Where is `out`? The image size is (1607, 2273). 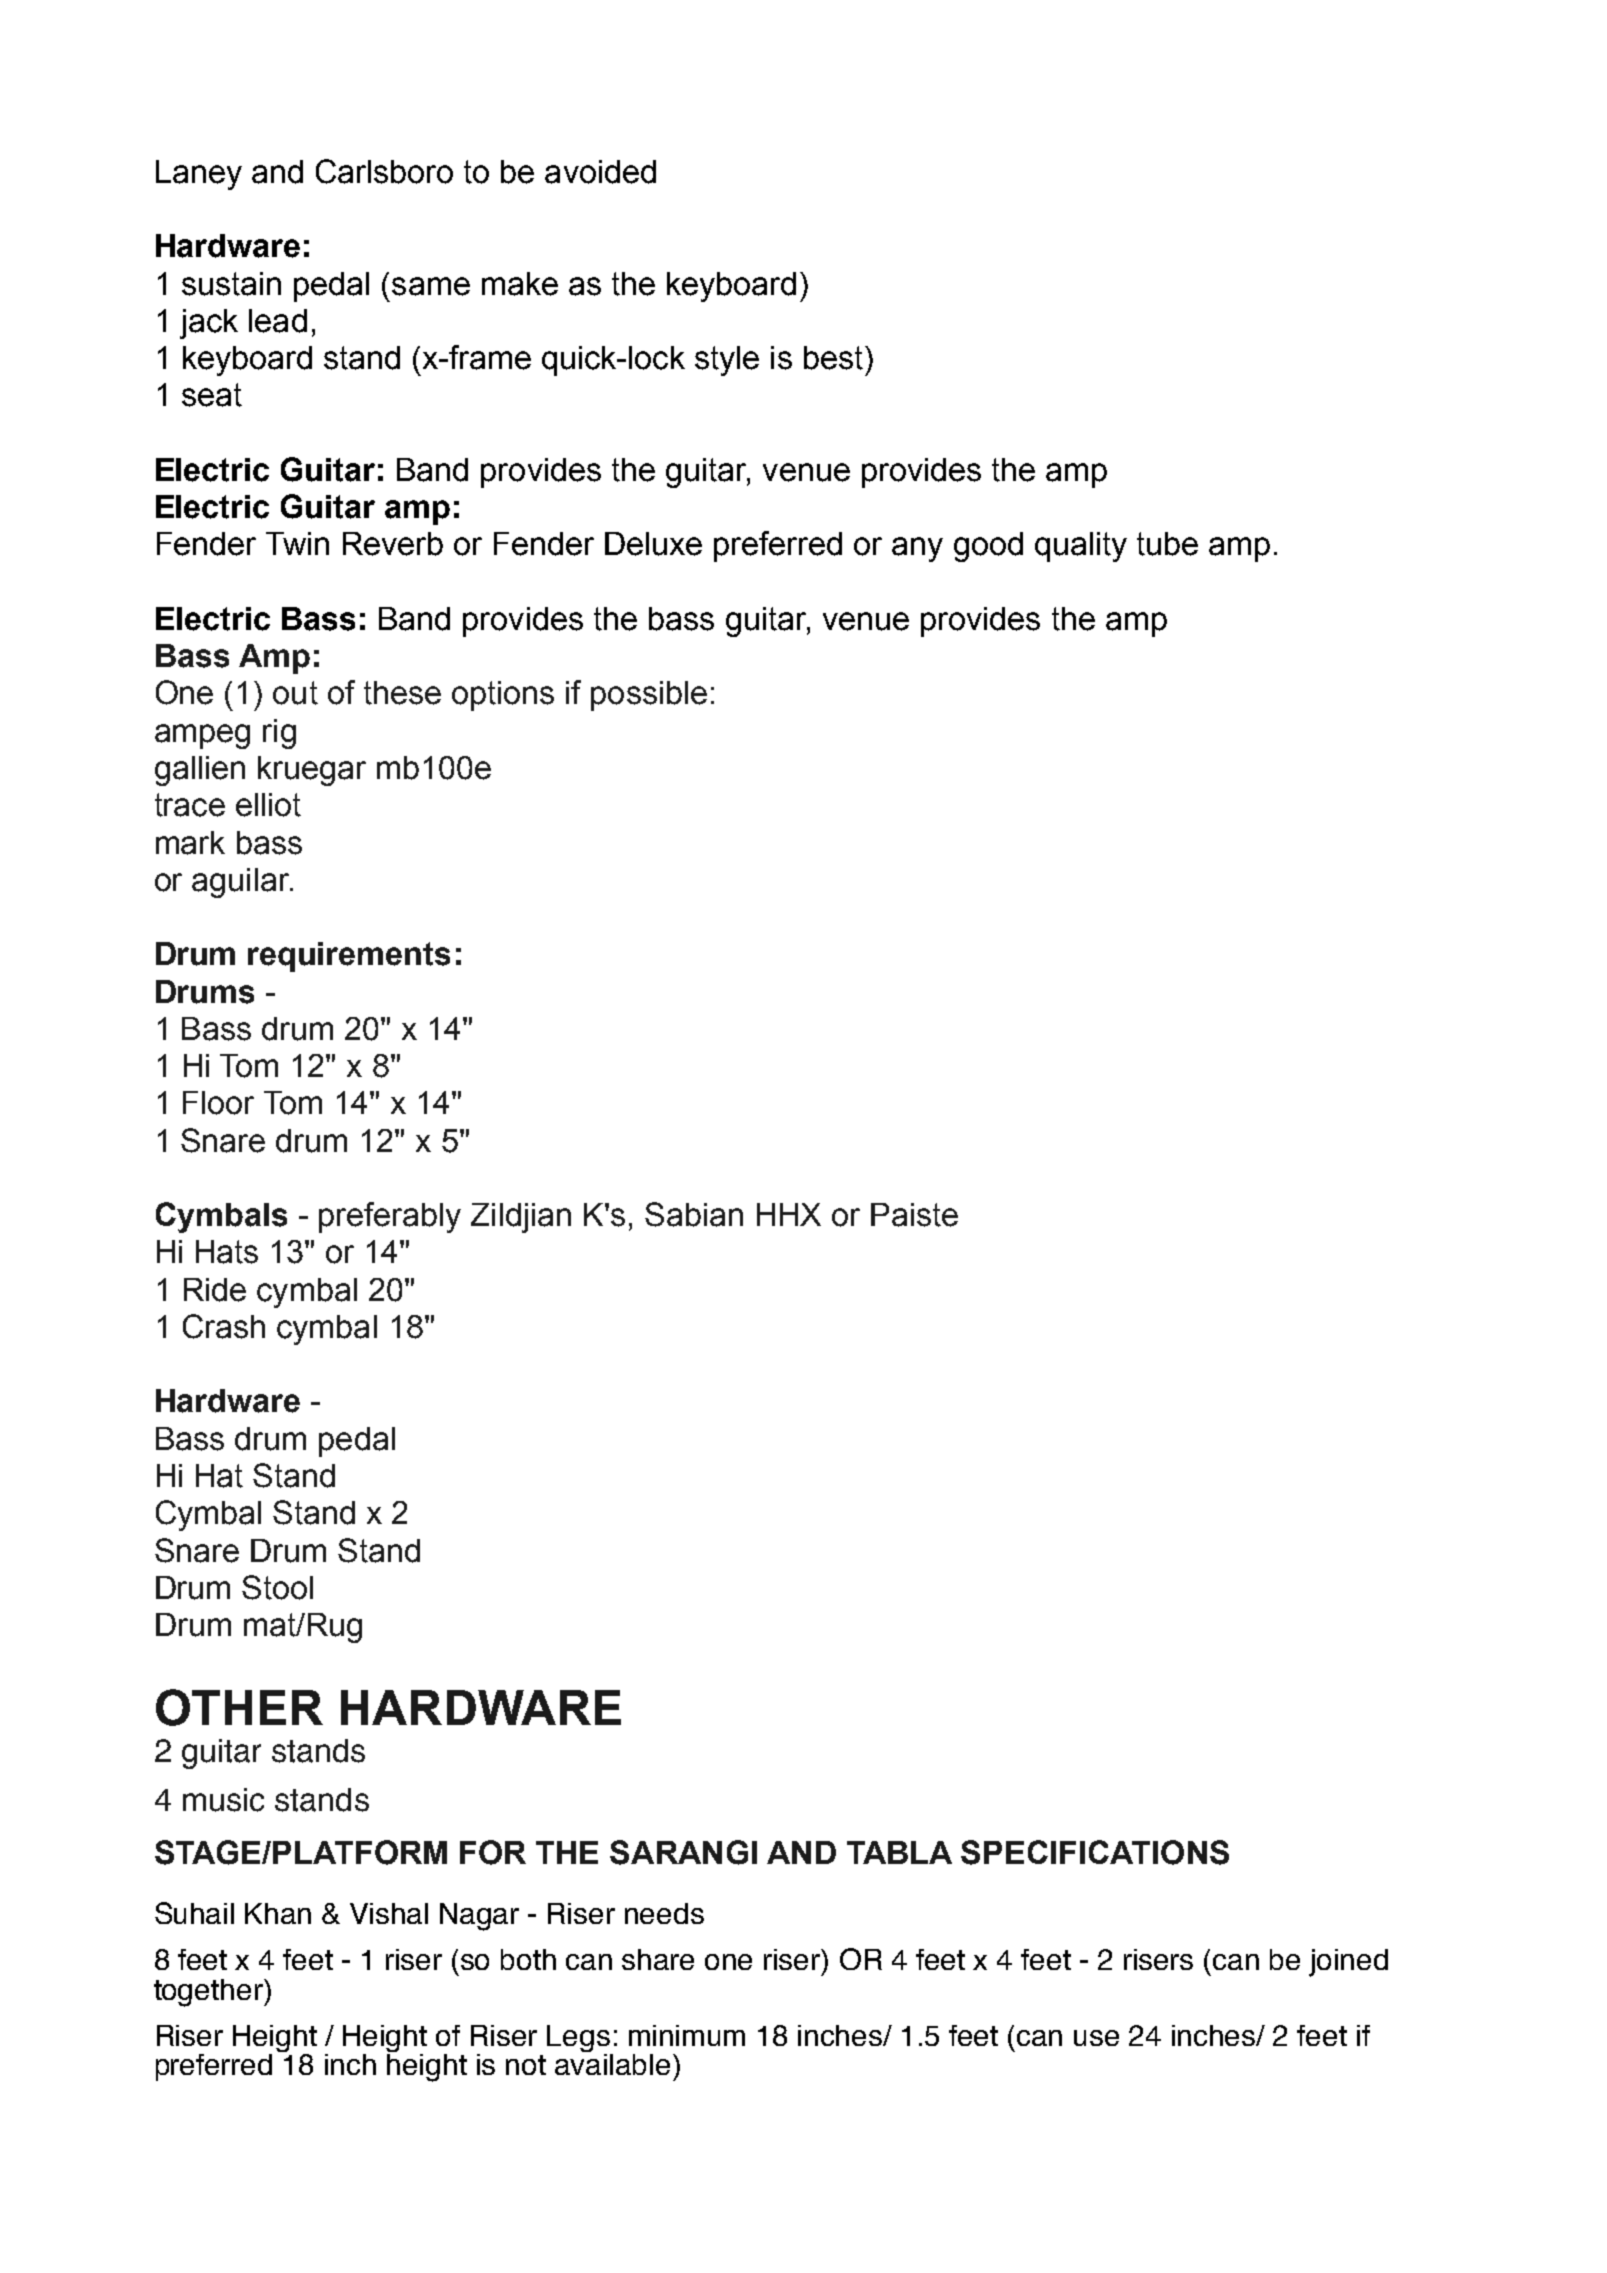 out is located at coordinates (295, 693).
